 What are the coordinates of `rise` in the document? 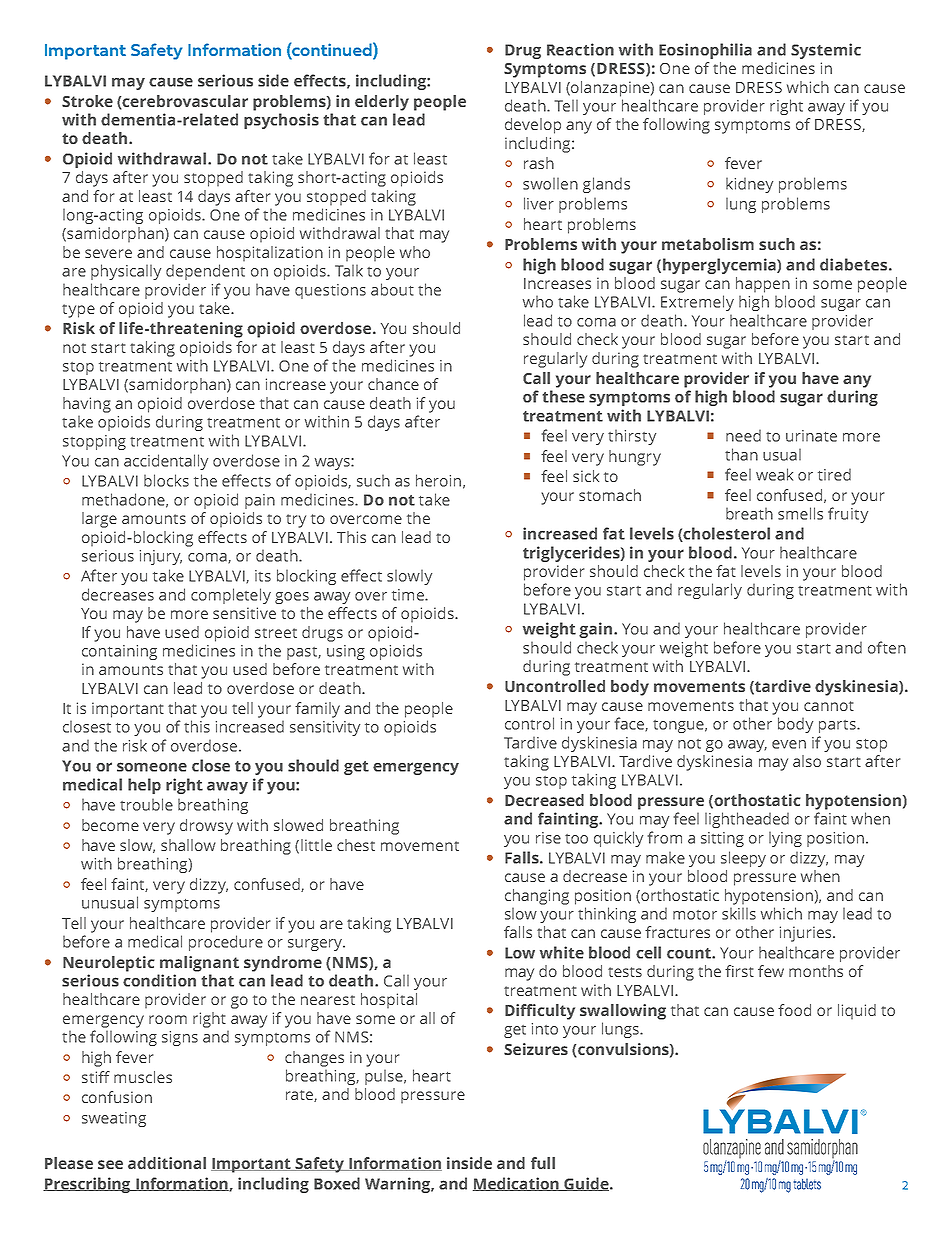 It's located at (548, 838).
